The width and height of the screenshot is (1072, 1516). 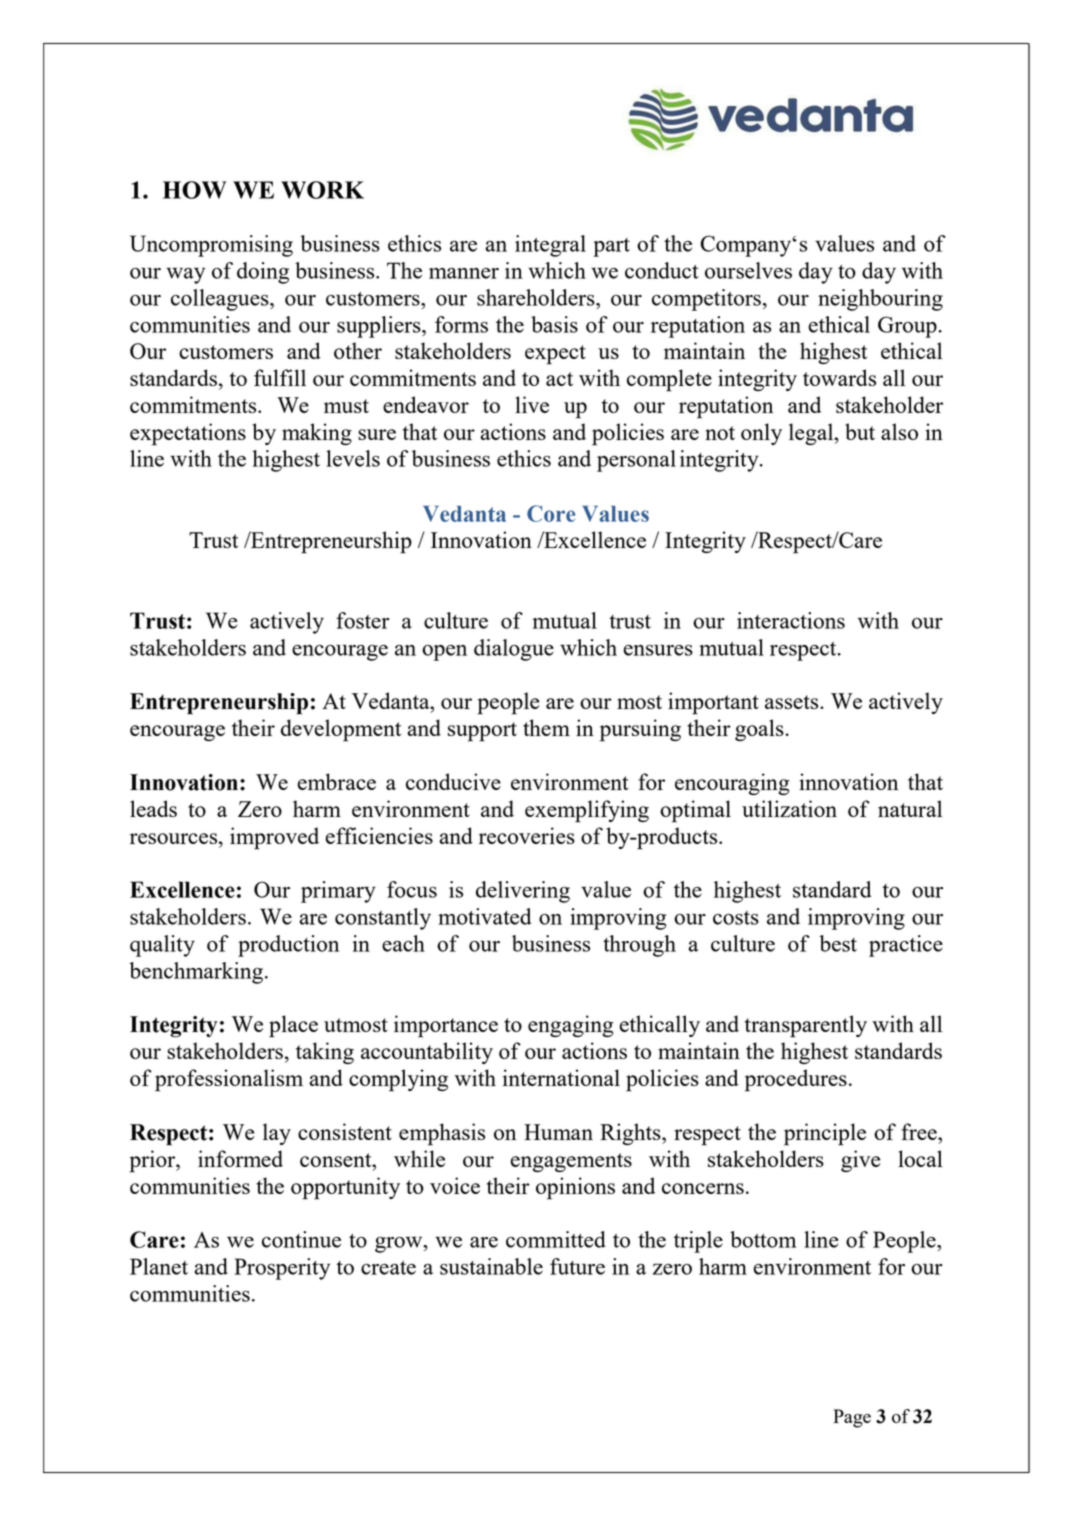 What do you see at coordinates (789, 808) in the screenshot?
I see `utilization` at bounding box center [789, 808].
